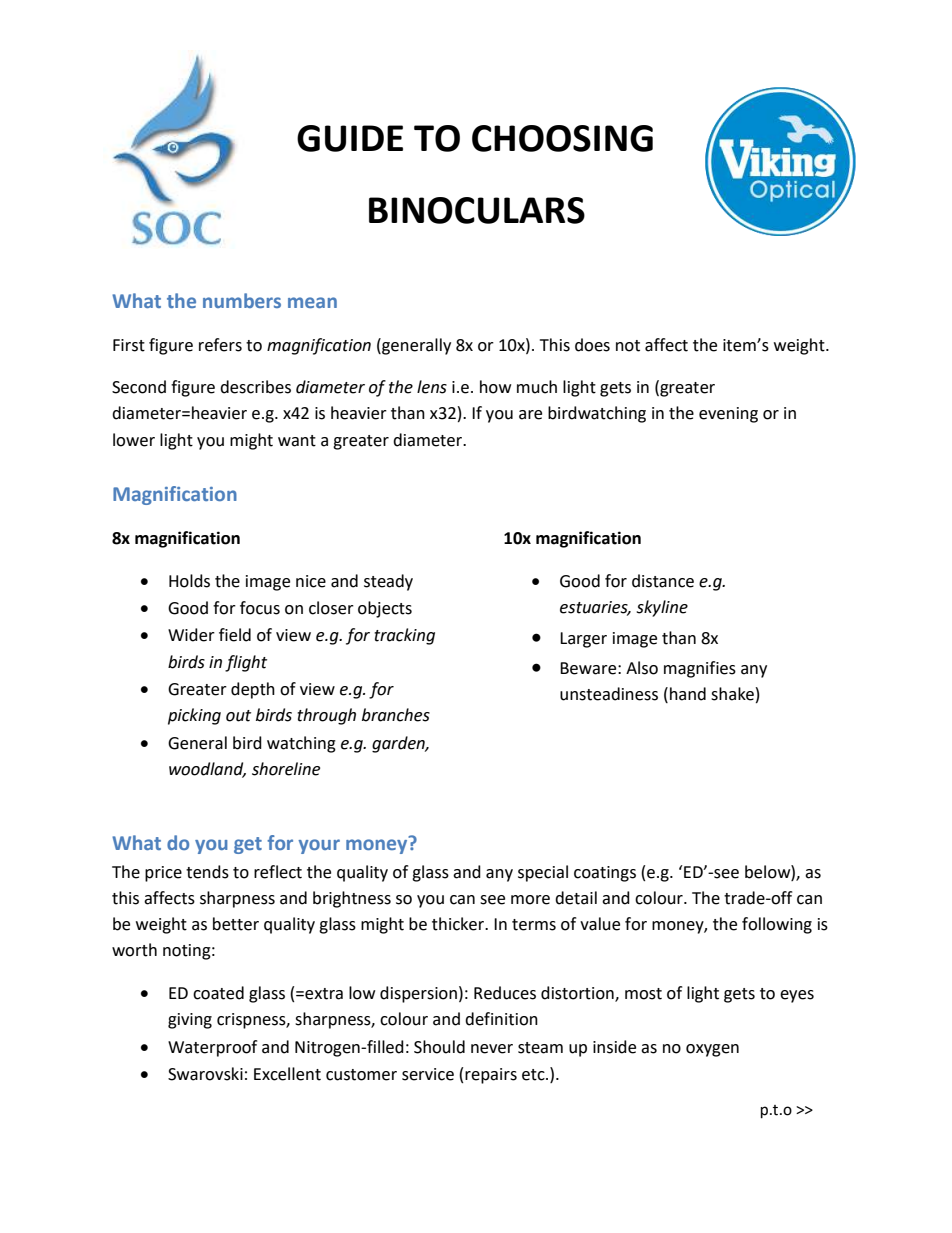 This page has width=952, height=1233. I want to click on Should, so click(439, 1047).
